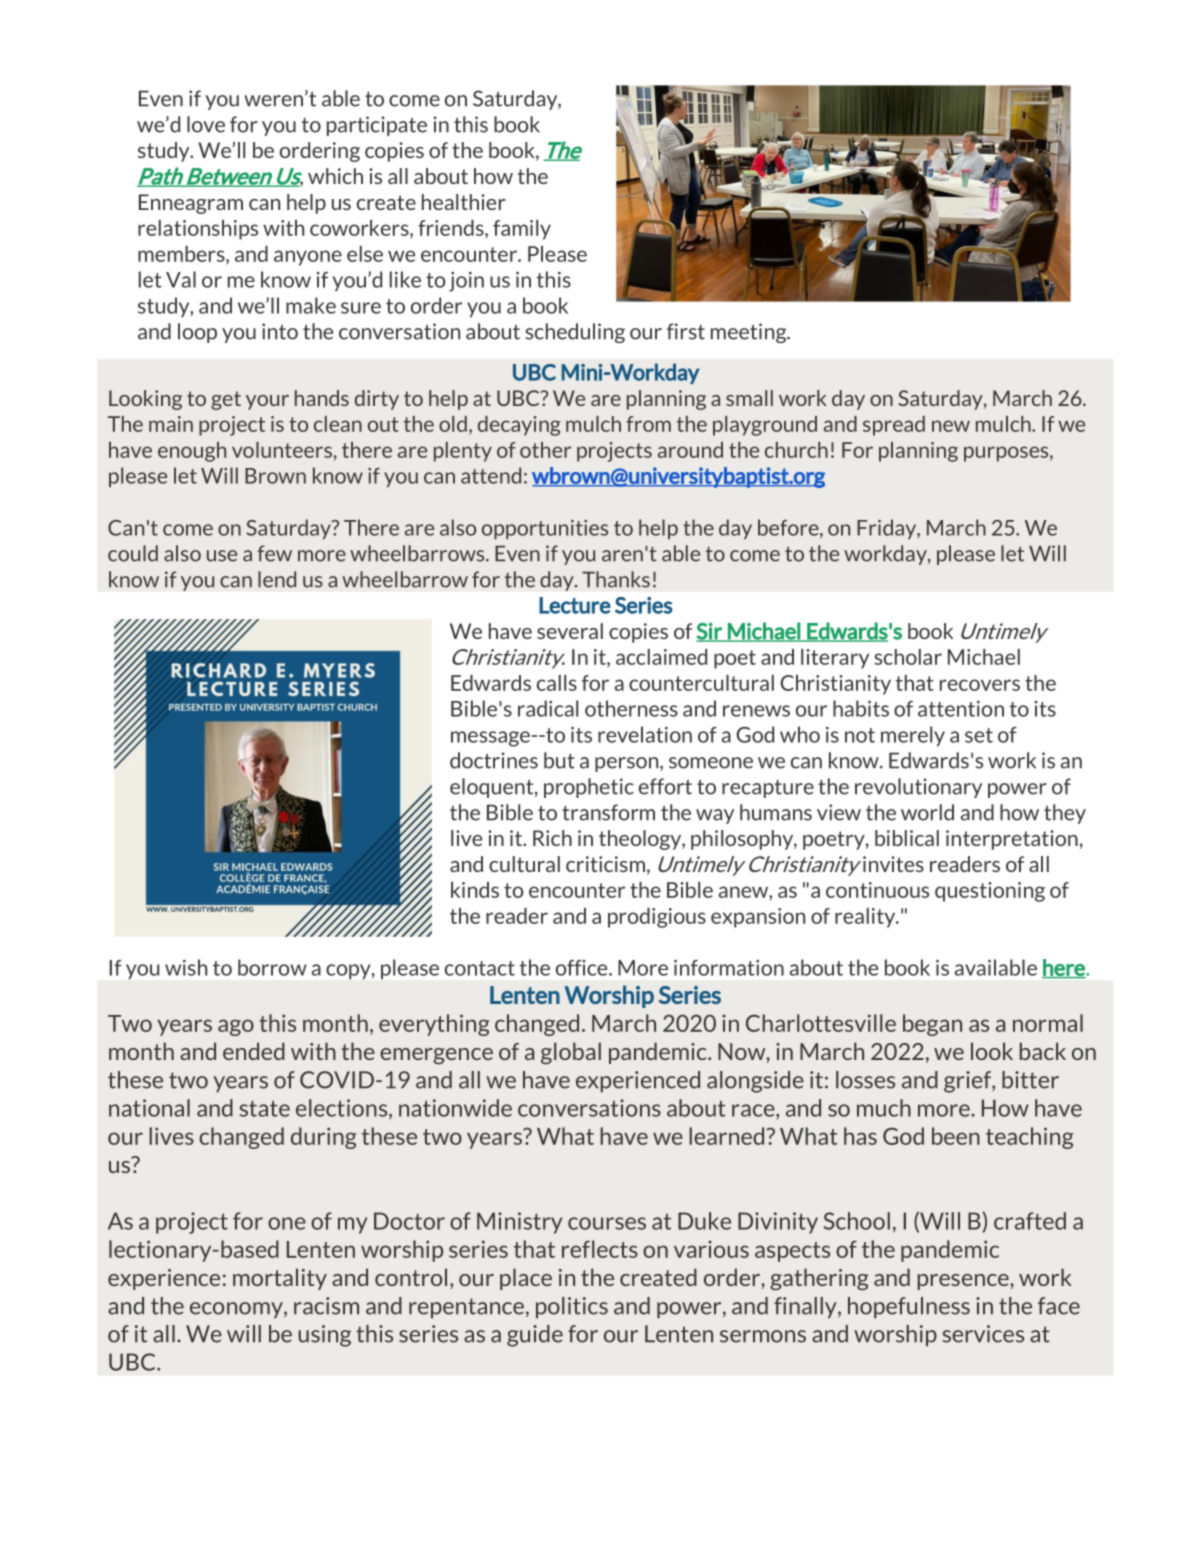  What do you see at coordinates (648, 424) in the screenshot?
I see `from` at bounding box center [648, 424].
